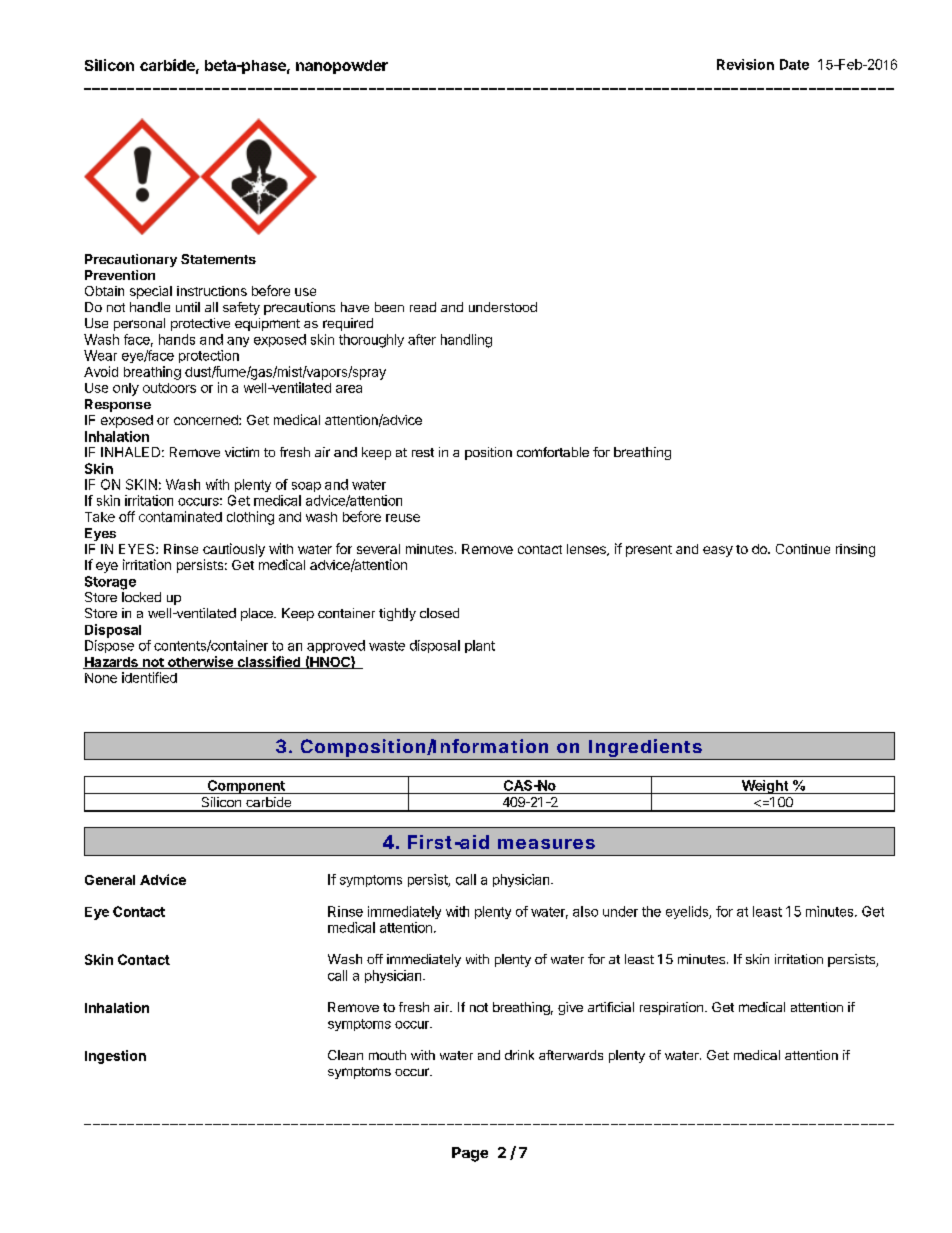 The width and height of the screenshot is (952, 1233). What do you see at coordinates (218, 259) in the screenshot?
I see `Statements` at bounding box center [218, 259].
